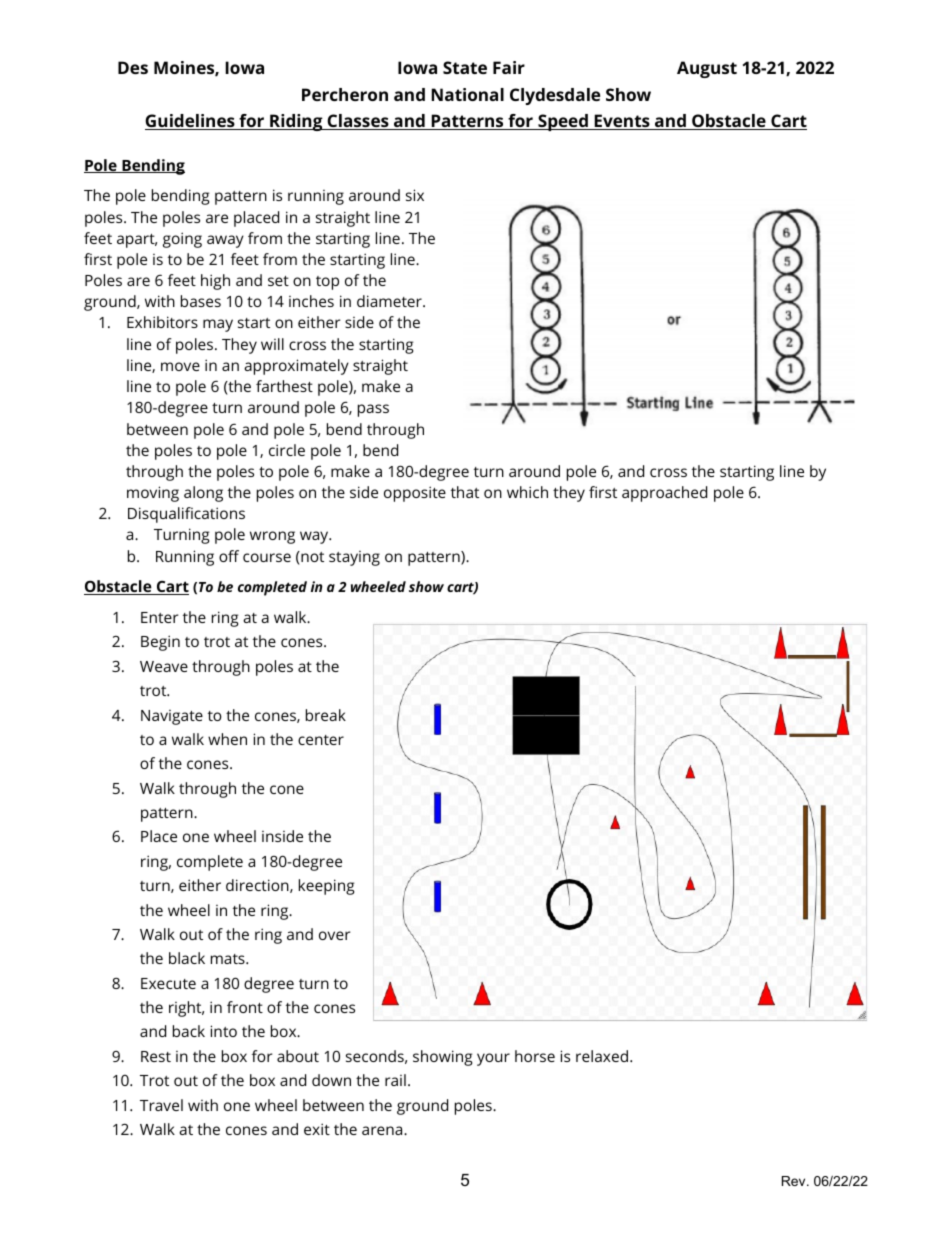  I want to click on Travel, so click(161, 1105).
